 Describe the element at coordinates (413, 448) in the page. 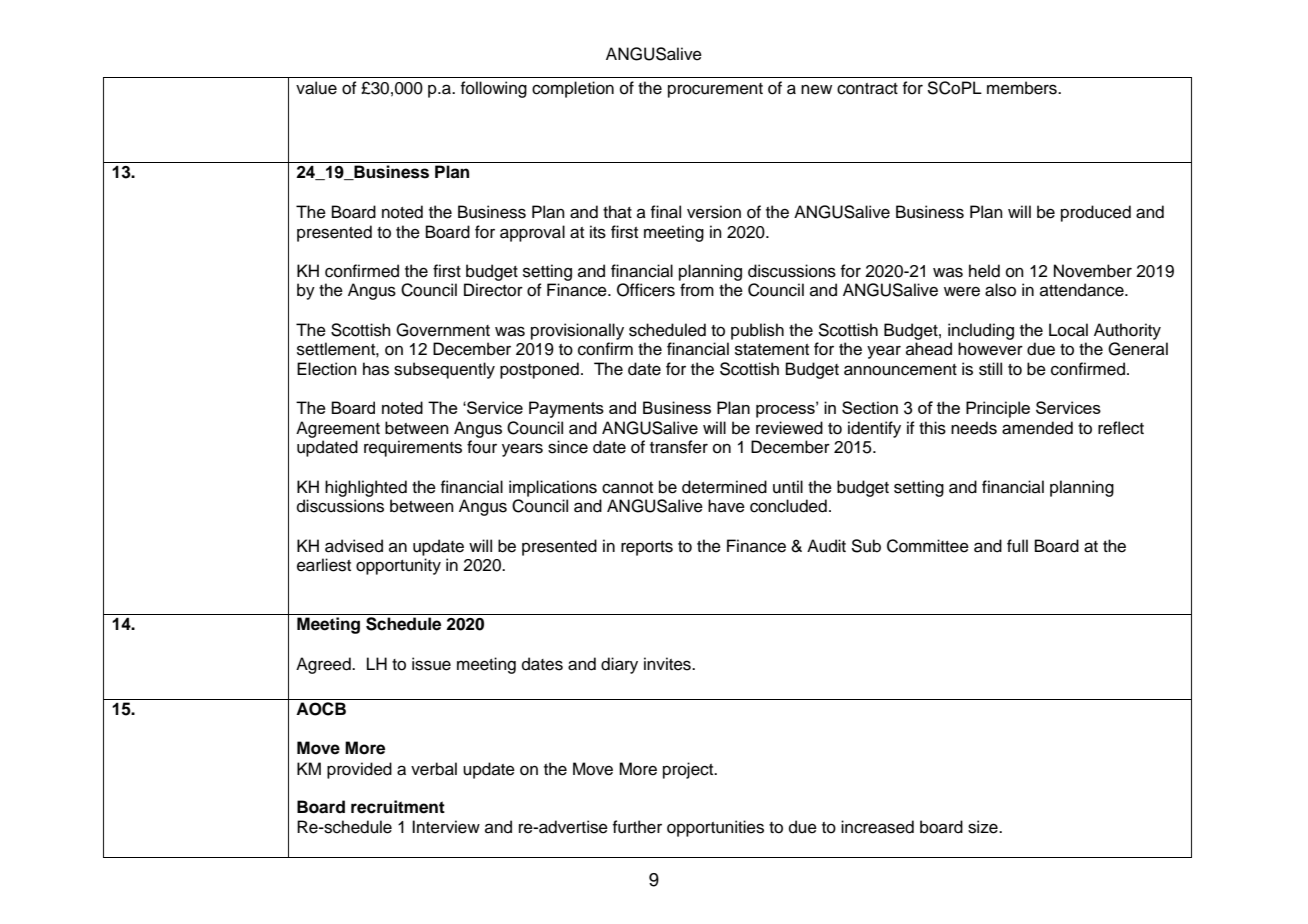

I see `requirements` at that location.
